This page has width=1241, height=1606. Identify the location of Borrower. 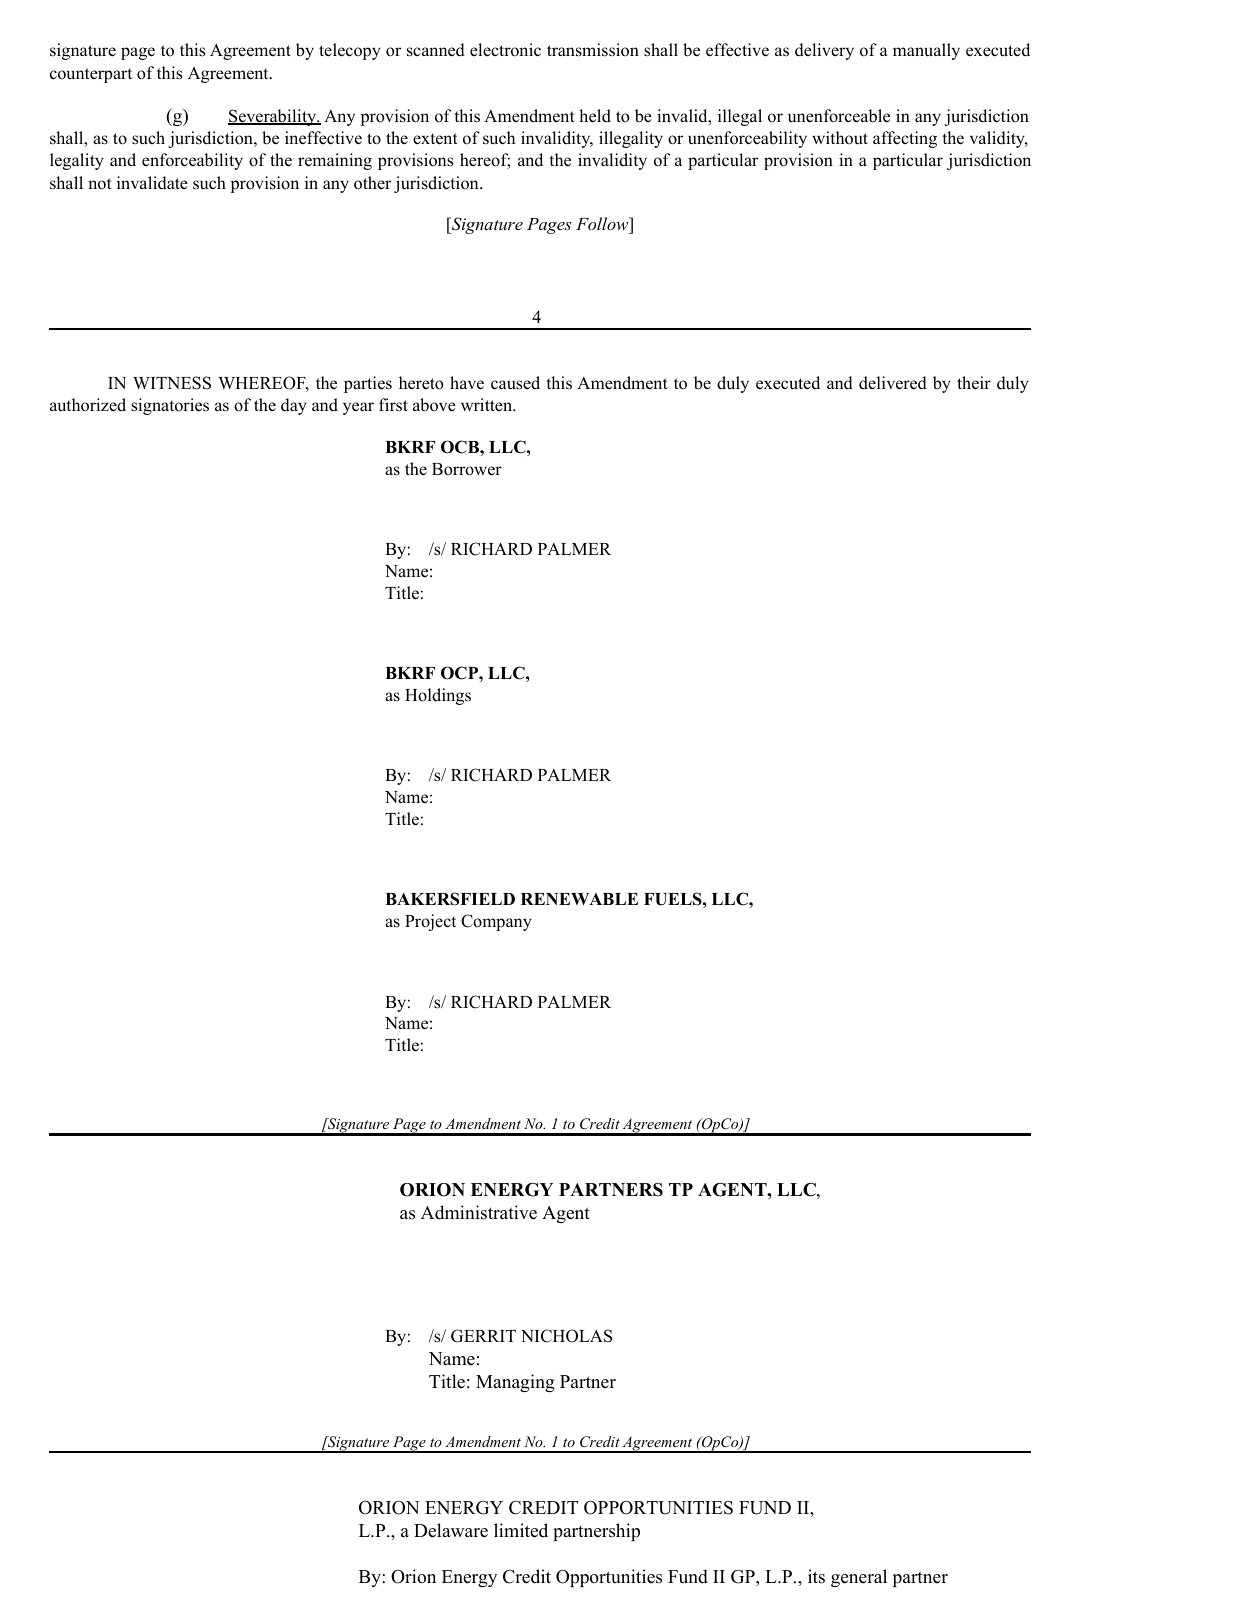
(467, 469).
